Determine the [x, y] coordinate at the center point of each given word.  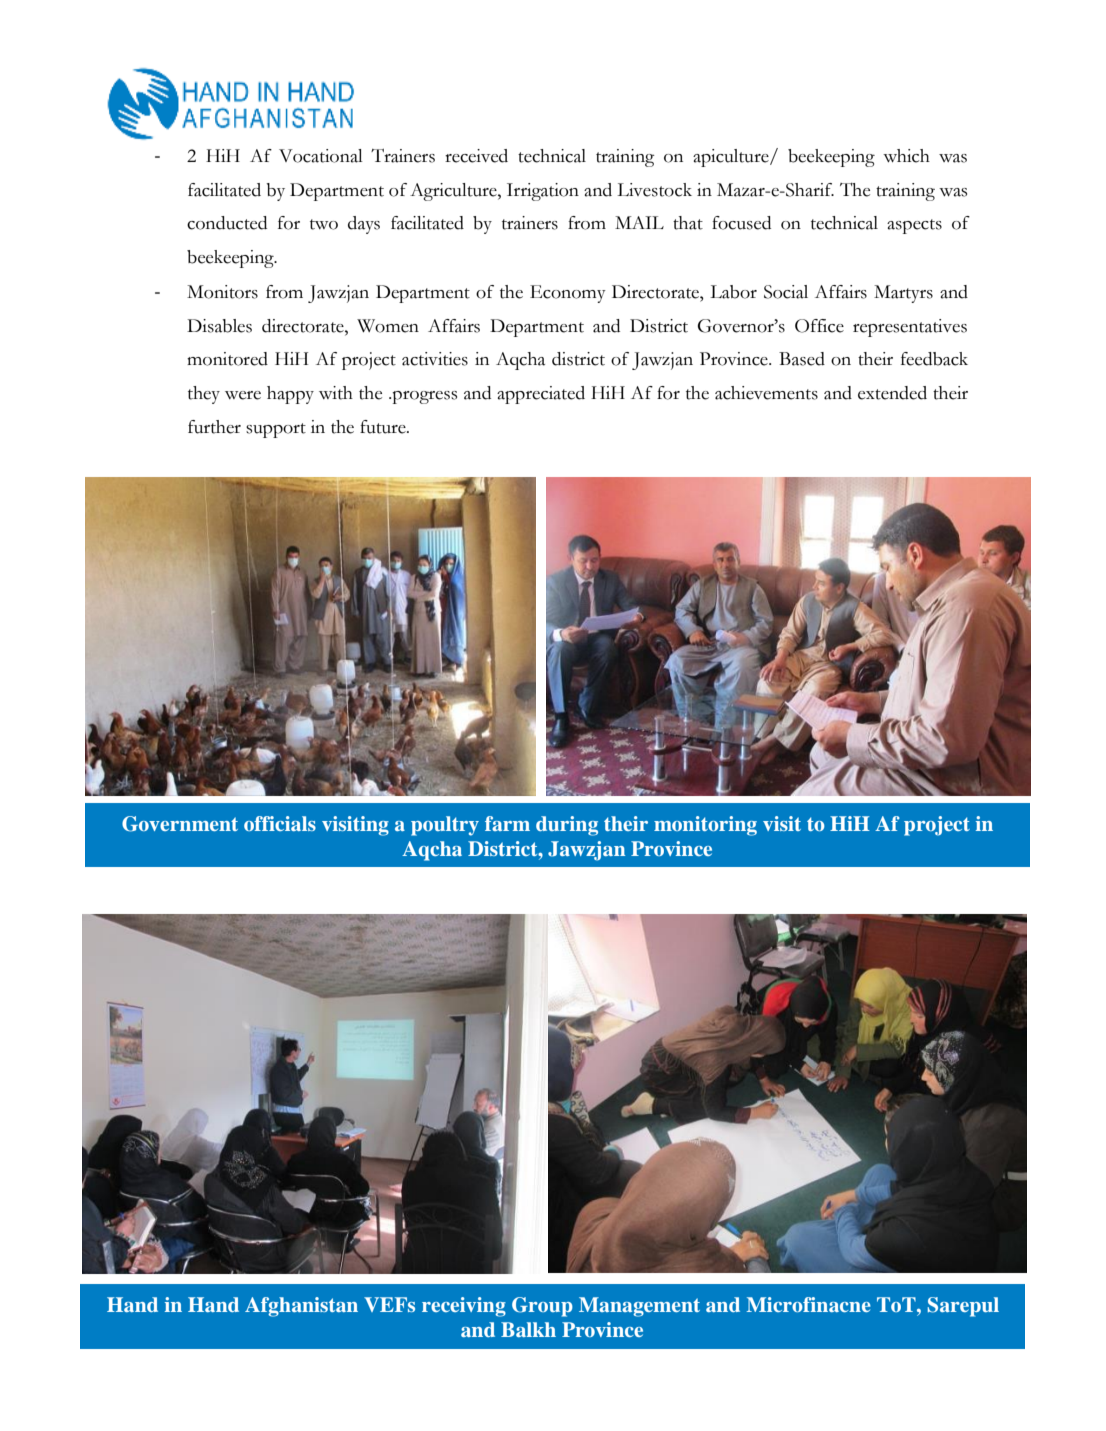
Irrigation [543, 192]
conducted [227, 223]
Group [542, 1307]
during [567, 826]
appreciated [541, 395]
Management [639, 1307]
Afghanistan [301, 1307]
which [906, 156]
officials [280, 823]
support [276, 430]
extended [892, 393]
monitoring [705, 826]
